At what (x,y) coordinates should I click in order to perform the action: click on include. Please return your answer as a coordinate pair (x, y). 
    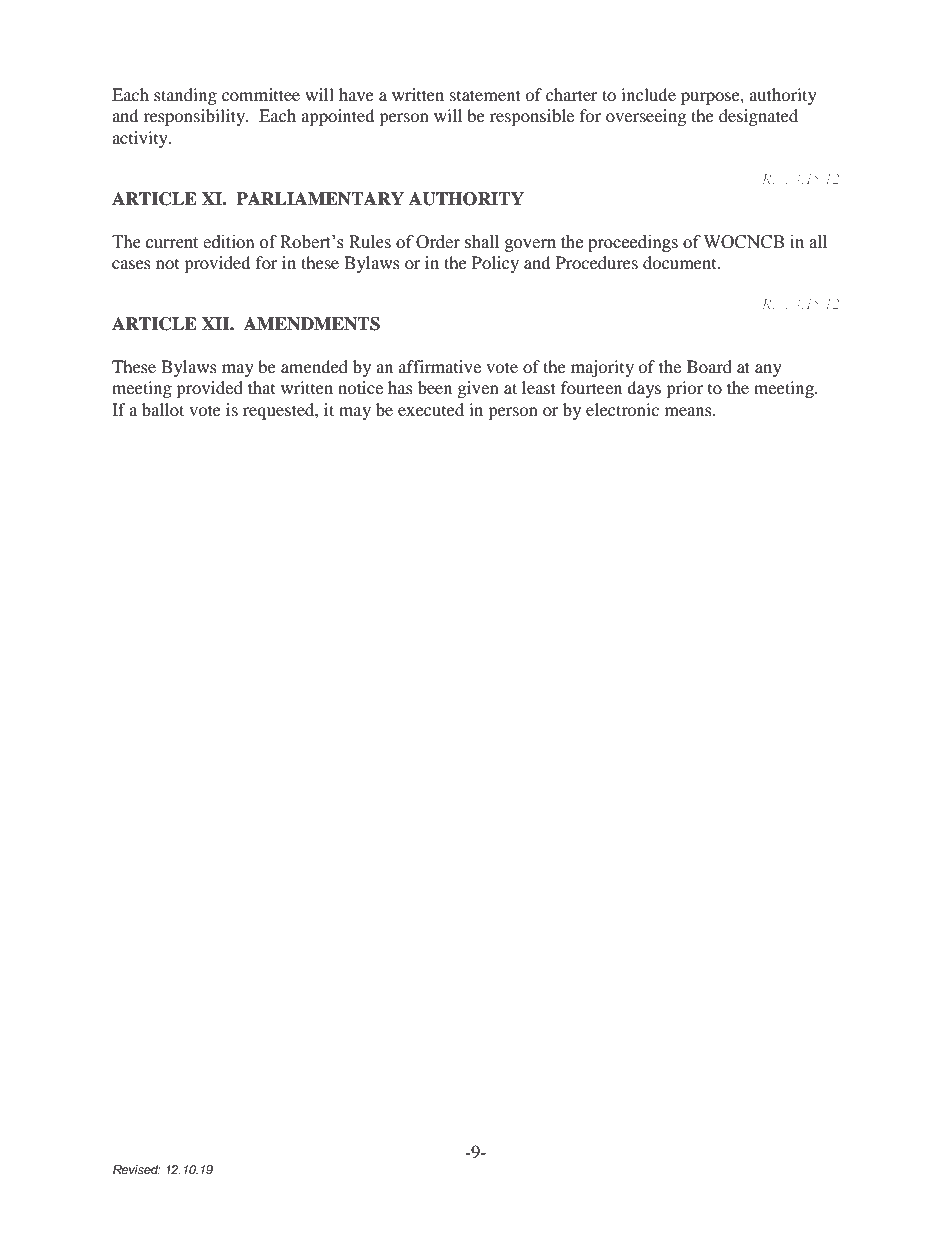
    Looking at the image, I should click on (648, 94).
